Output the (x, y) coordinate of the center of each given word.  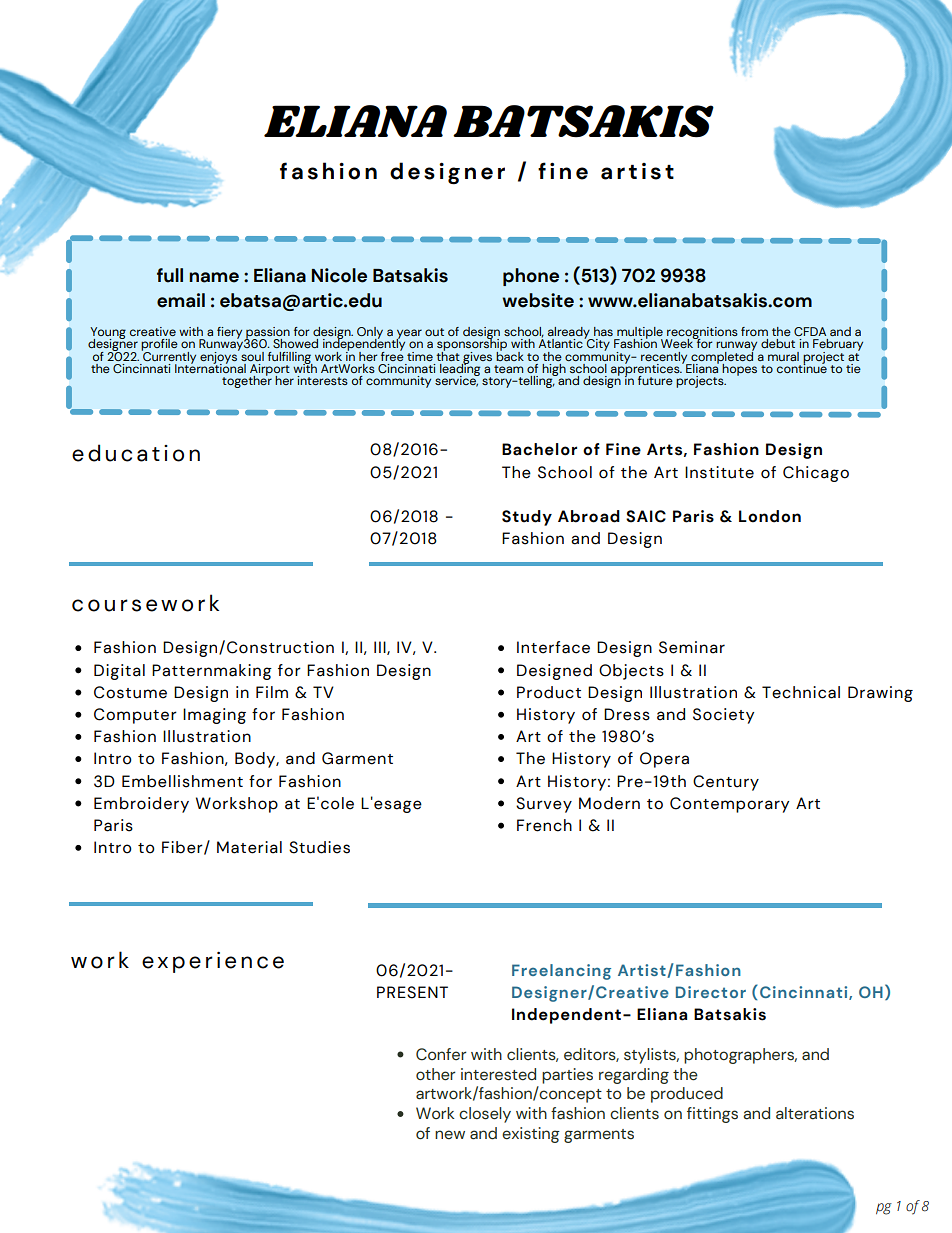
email (181, 300)
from (754, 331)
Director (711, 992)
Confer (441, 1054)
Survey (544, 805)
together (247, 381)
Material (249, 847)
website (538, 300)
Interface (553, 647)
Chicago (816, 474)
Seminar (692, 647)
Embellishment (182, 781)
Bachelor (539, 449)
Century (726, 783)
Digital (119, 672)
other (436, 1074)
